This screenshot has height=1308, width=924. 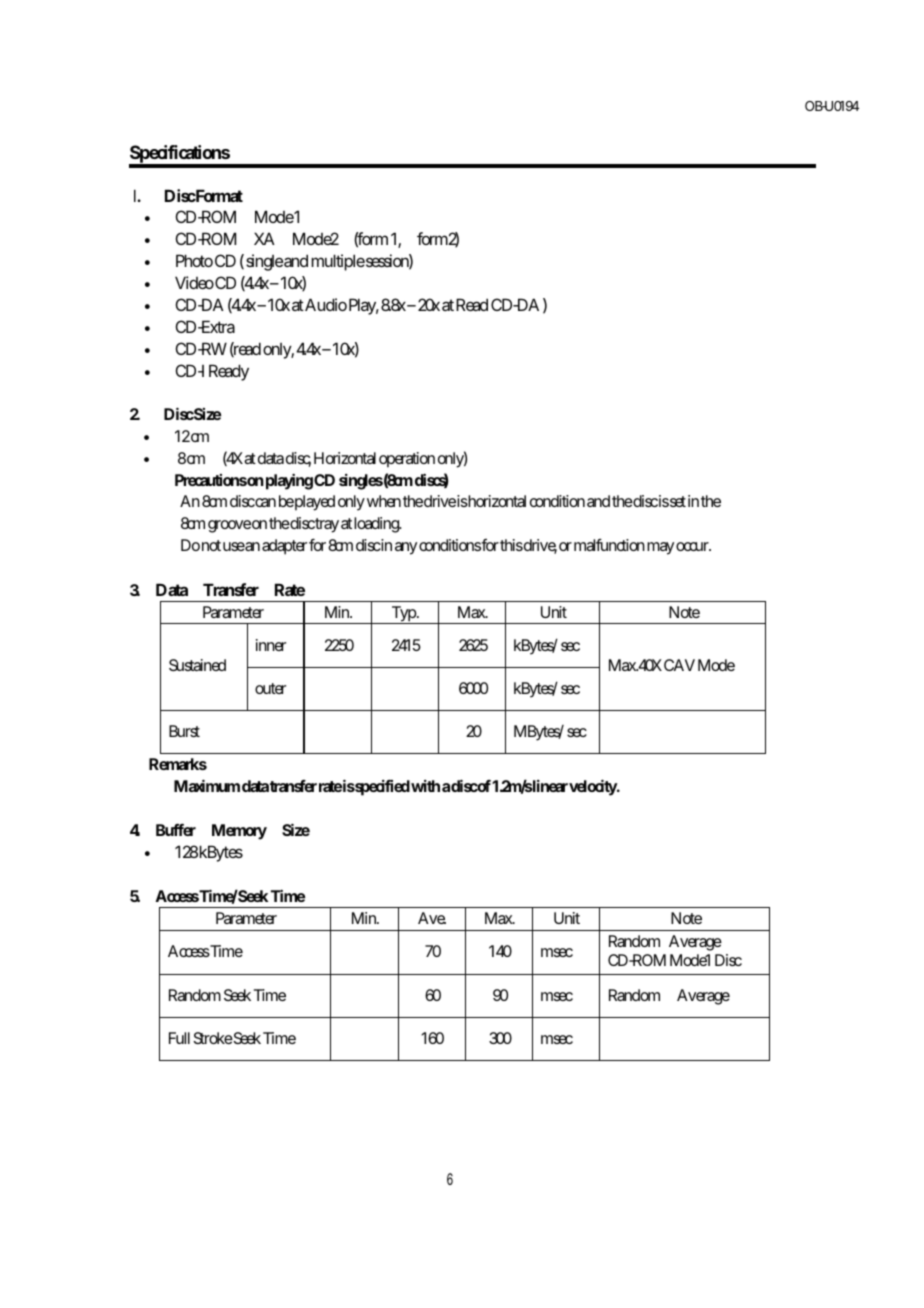 I want to click on Stroke, so click(x=213, y=1038).
